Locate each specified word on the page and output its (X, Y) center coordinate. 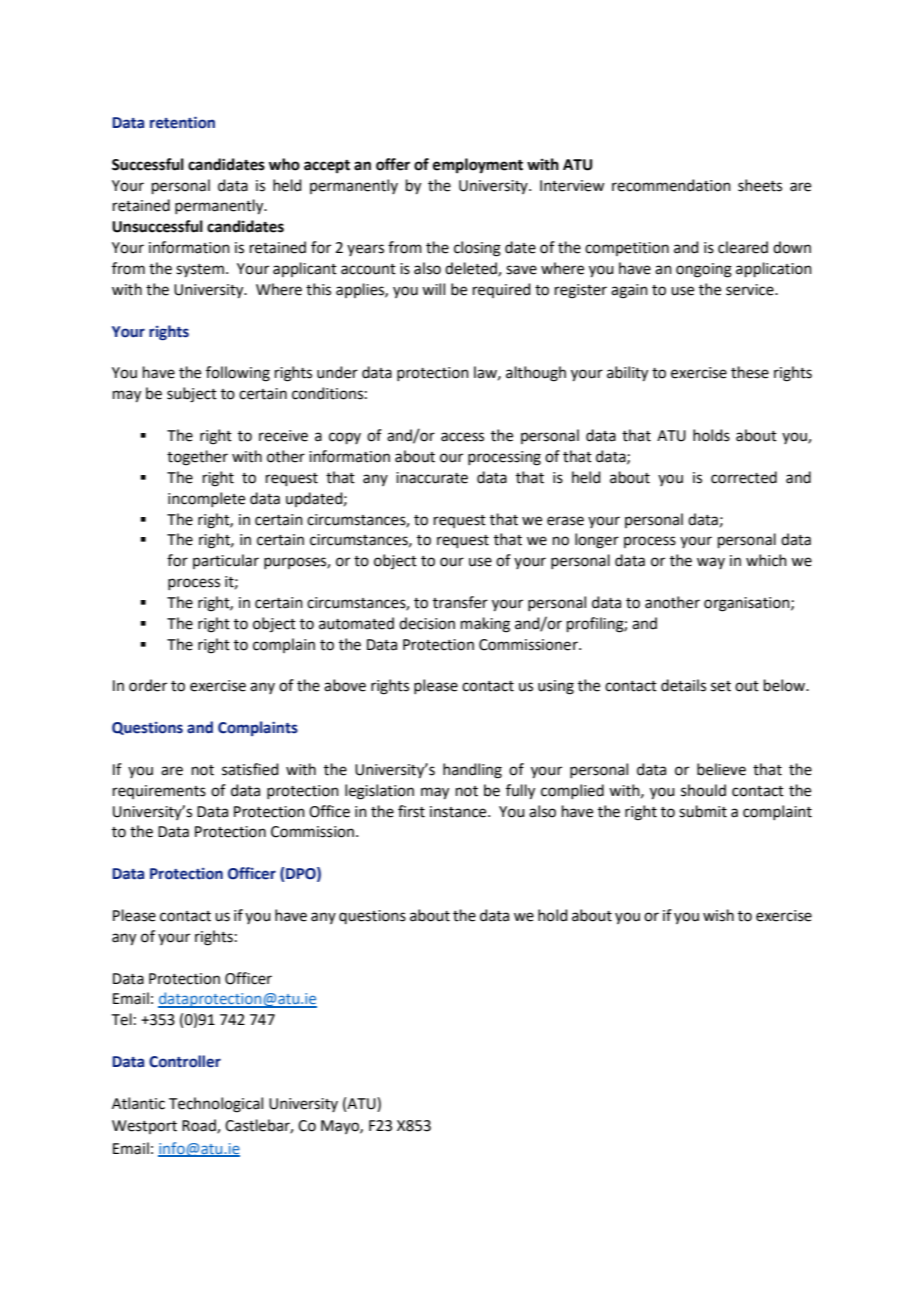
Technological (216, 1105)
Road (200, 1126)
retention (182, 122)
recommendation (671, 185)
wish (718, 915)
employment (478, 166)
